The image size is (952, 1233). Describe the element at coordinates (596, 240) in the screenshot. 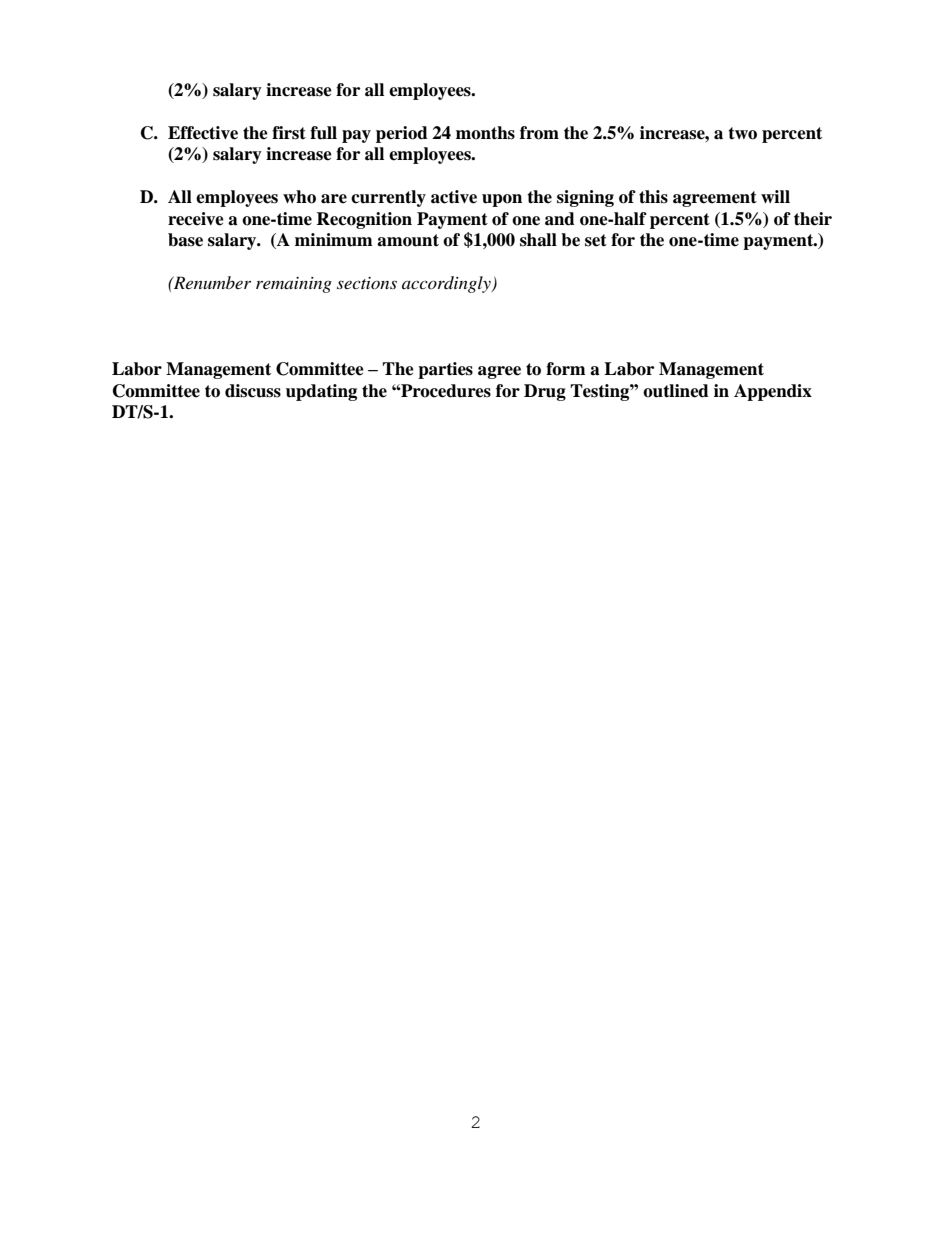

I see `set` at that location.
